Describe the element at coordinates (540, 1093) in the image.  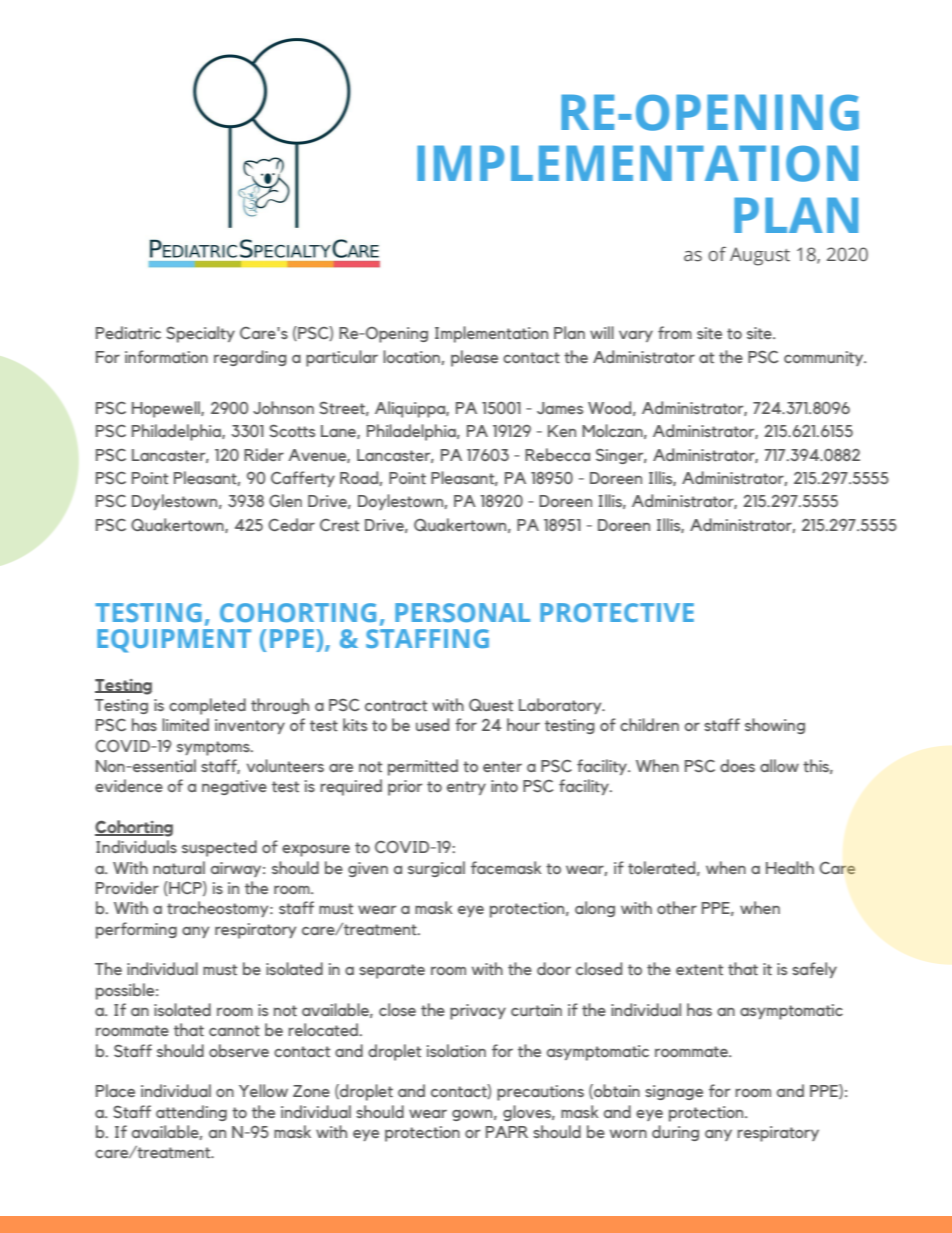
I see `precautions` at that location.
